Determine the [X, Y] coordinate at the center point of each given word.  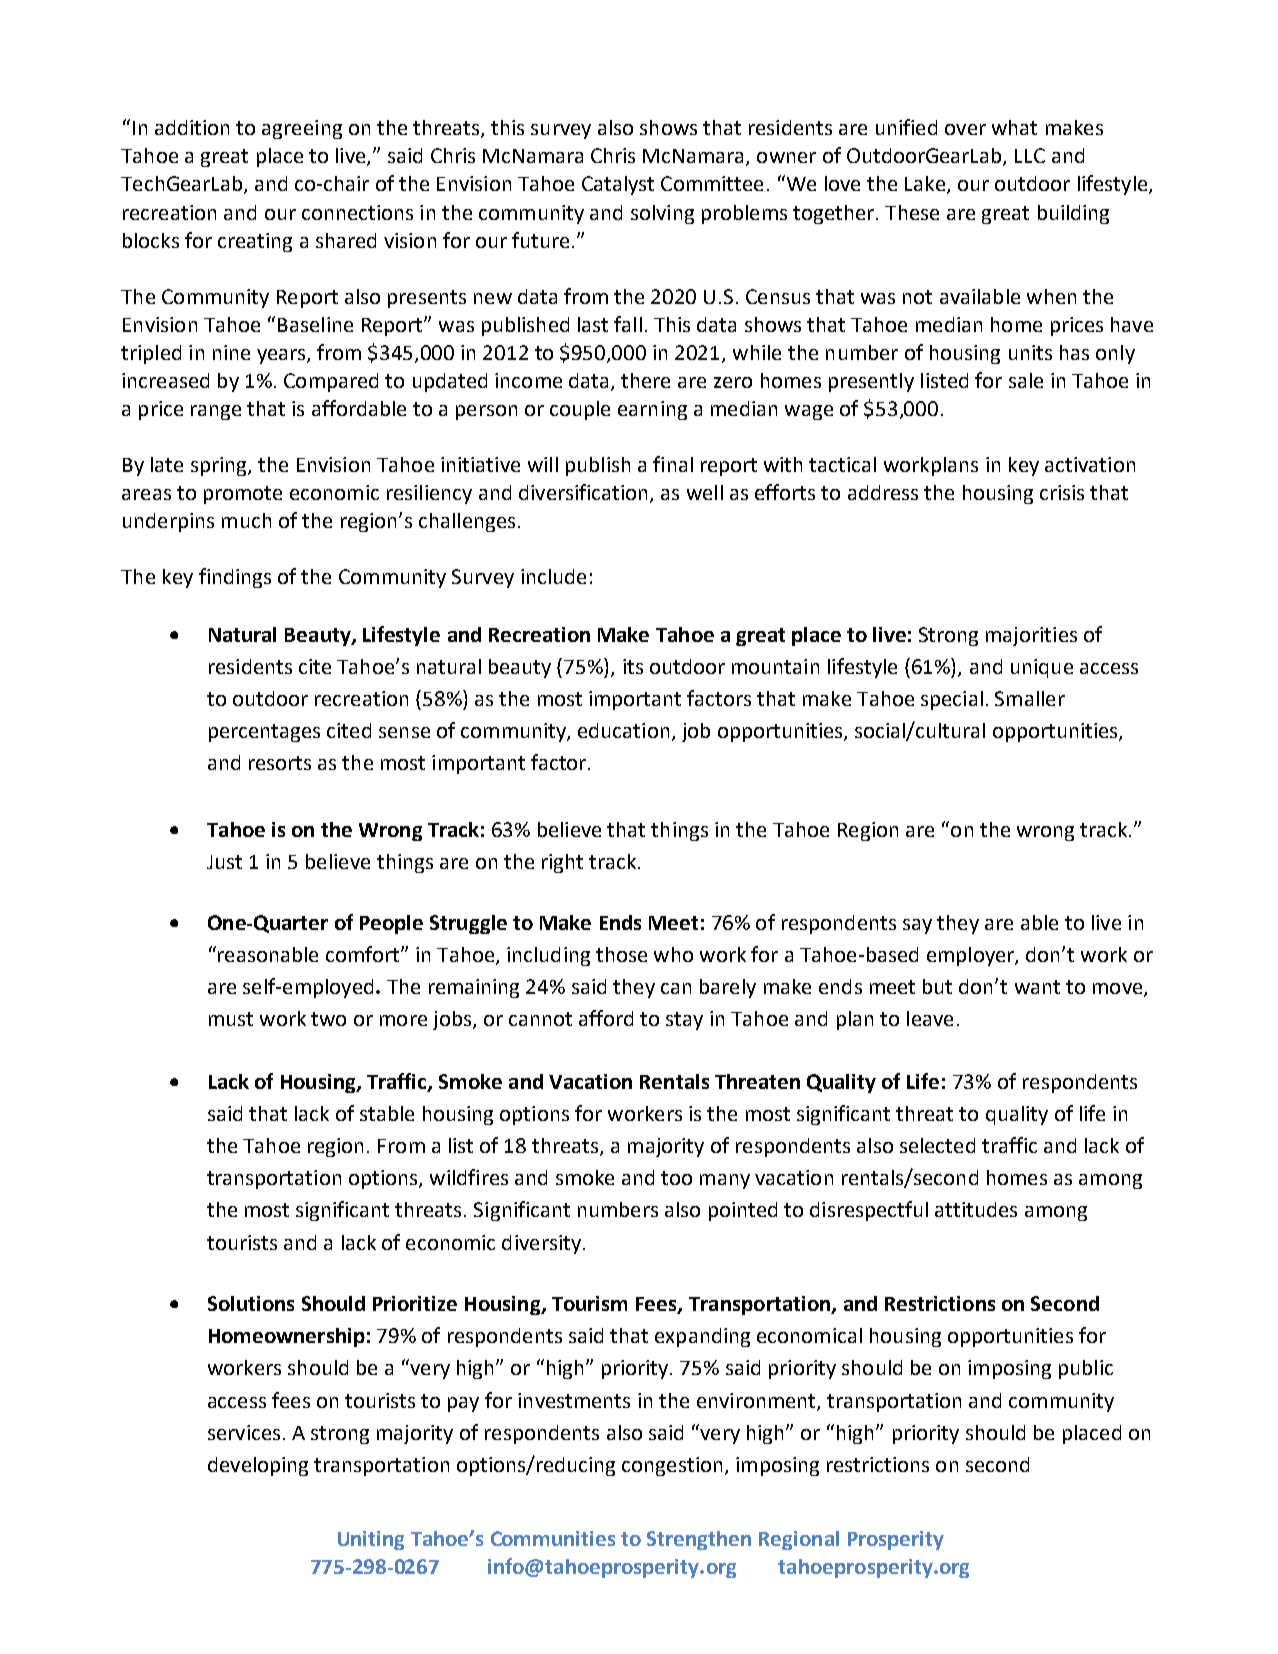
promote [243, 495]
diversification [583, 492]
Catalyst [618, 185]
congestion [672, 1466]
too [676, 1178]
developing [258, 1466]
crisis [1062, 492]
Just [224, 862]
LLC [1030, 155]
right [562, 863]
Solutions [251, 1303]
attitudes [976, 1209]
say [917, 926]
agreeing [302, 129]
